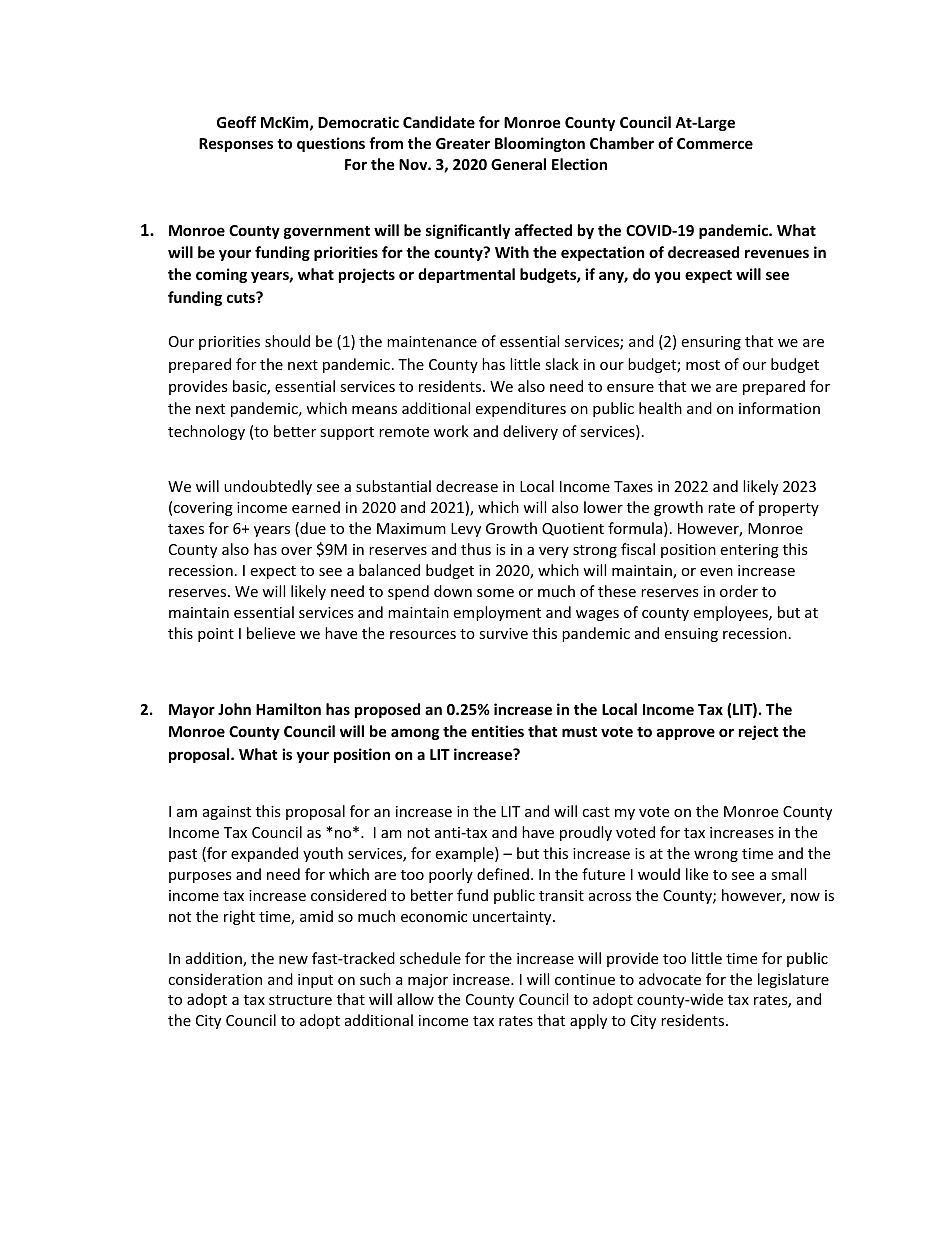  I want to click on Commerce, so click(715, 143).
